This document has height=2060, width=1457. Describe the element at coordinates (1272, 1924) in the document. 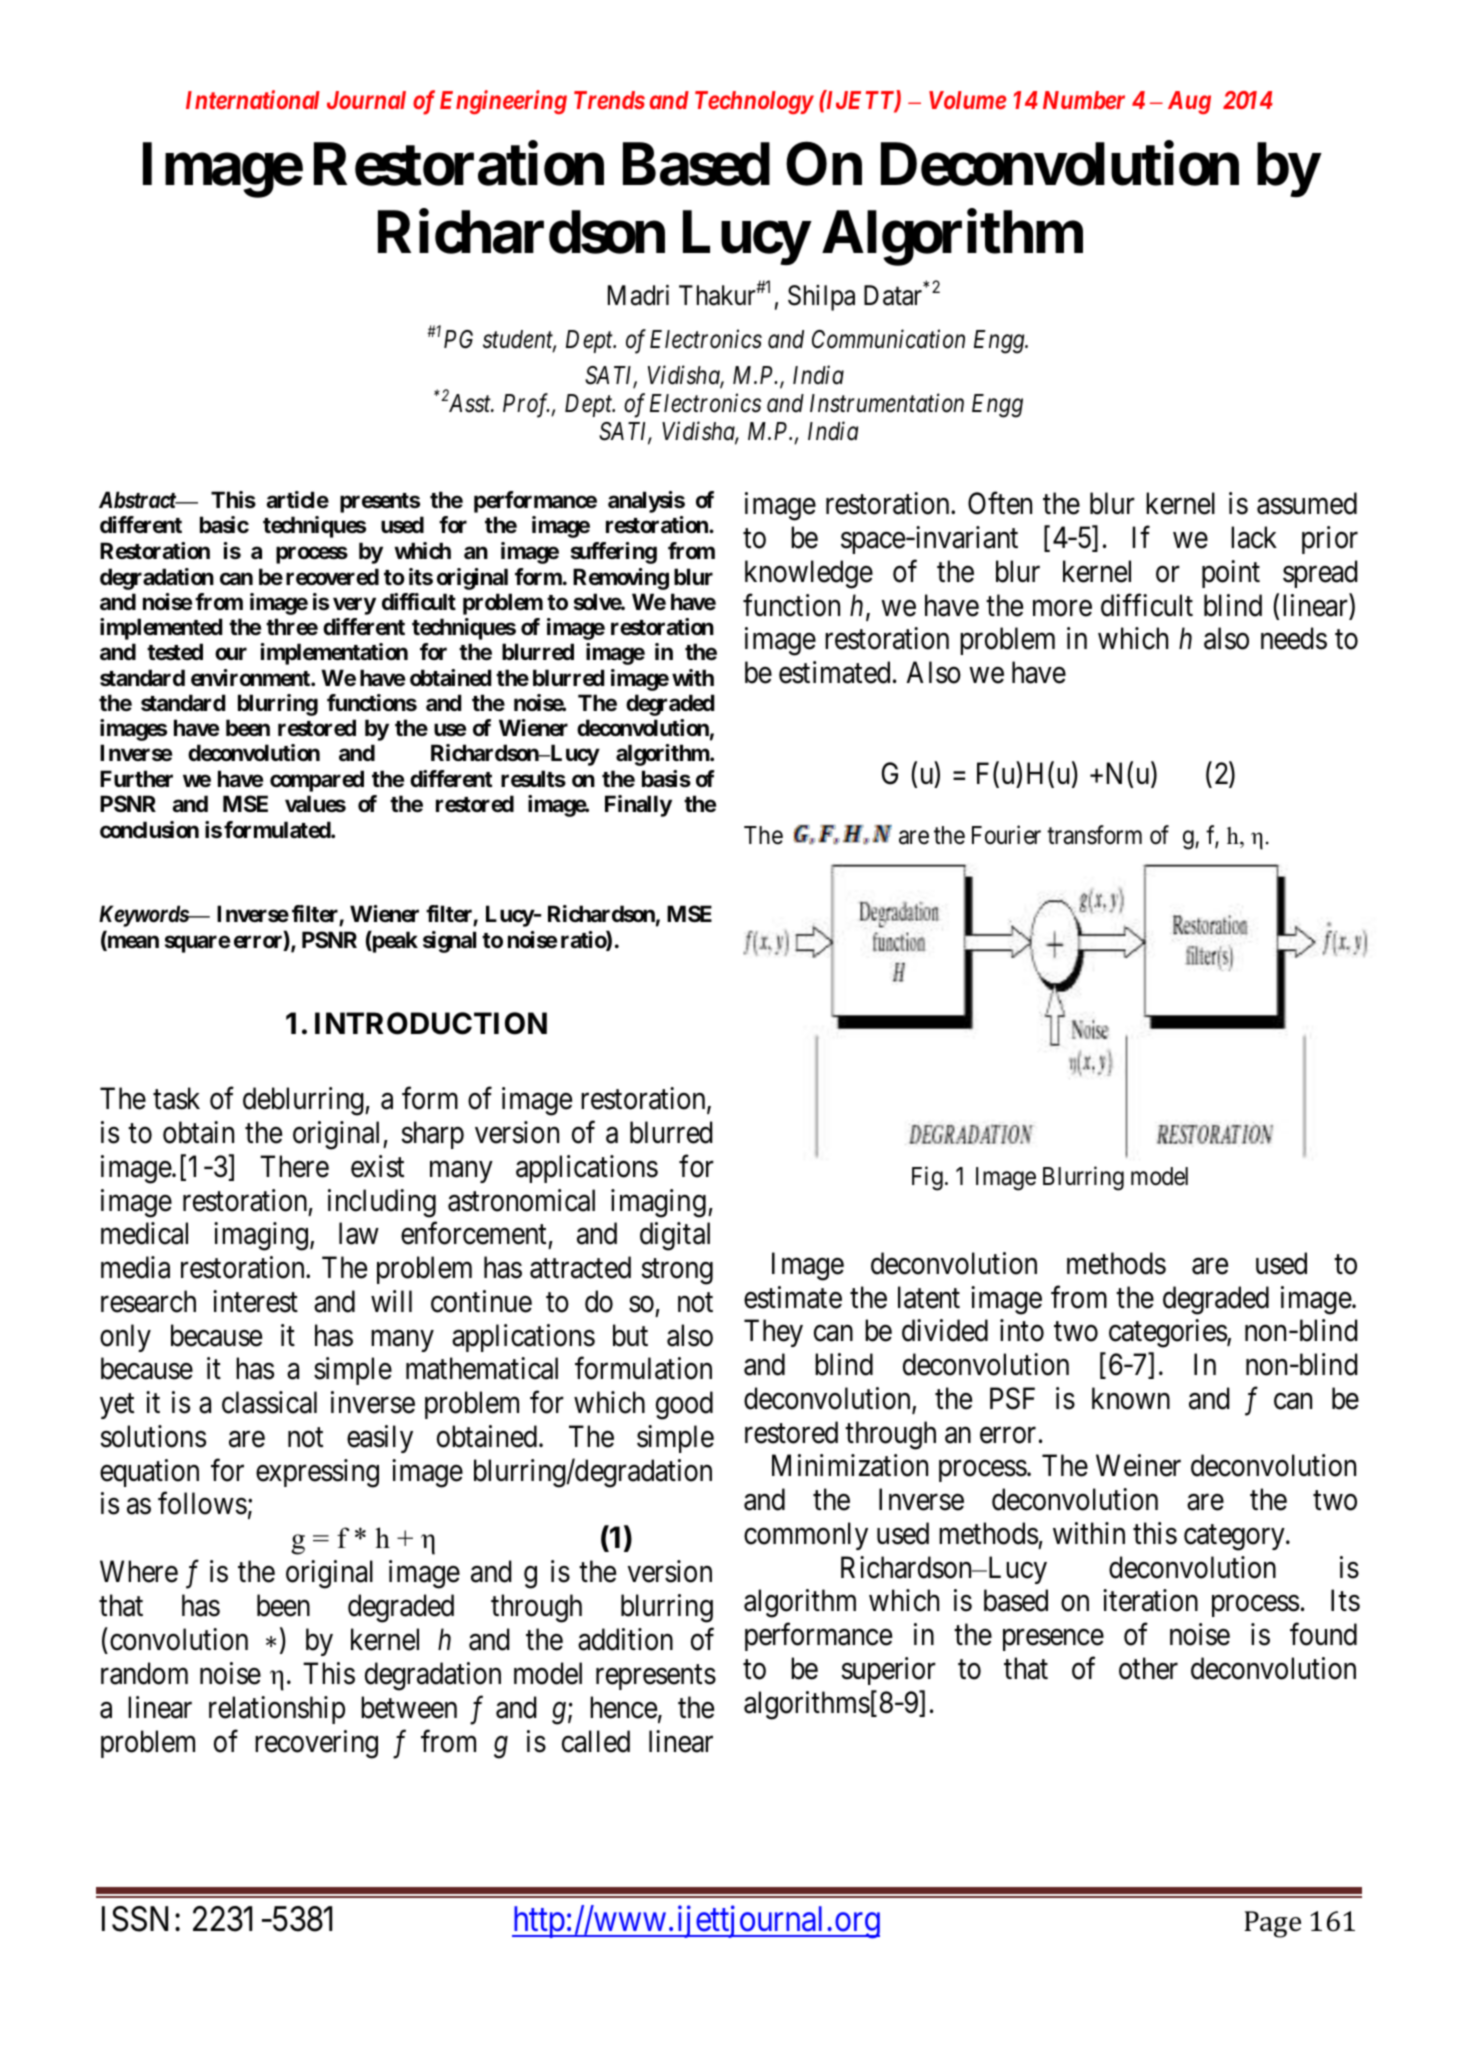

I see `Page` at that location.
